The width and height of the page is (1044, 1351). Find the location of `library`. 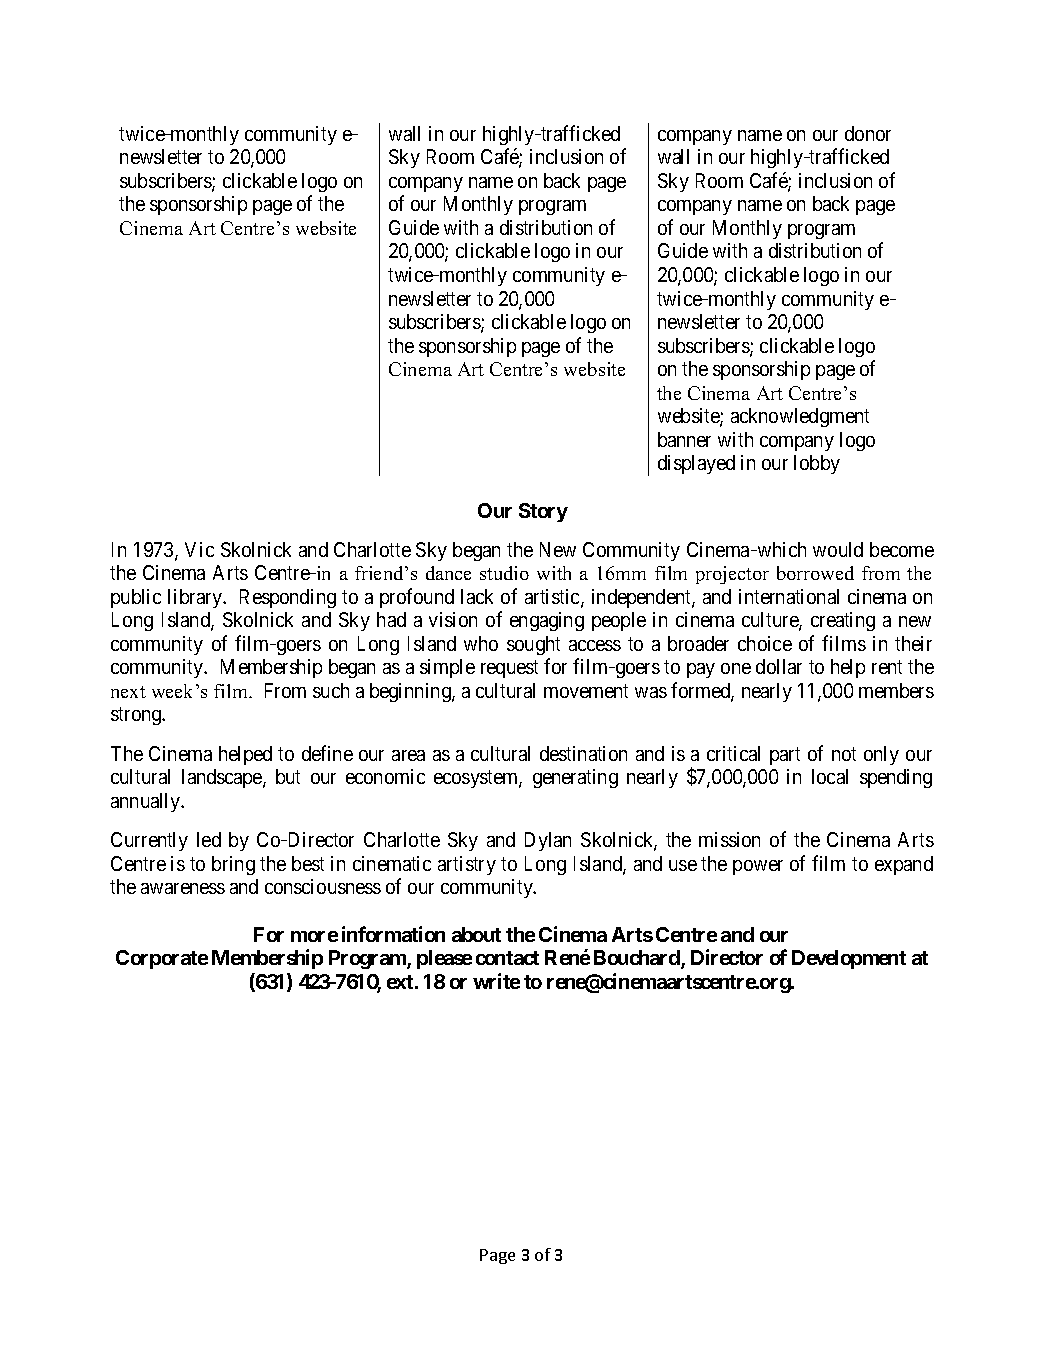

library is located at coordinates (196, 598).
